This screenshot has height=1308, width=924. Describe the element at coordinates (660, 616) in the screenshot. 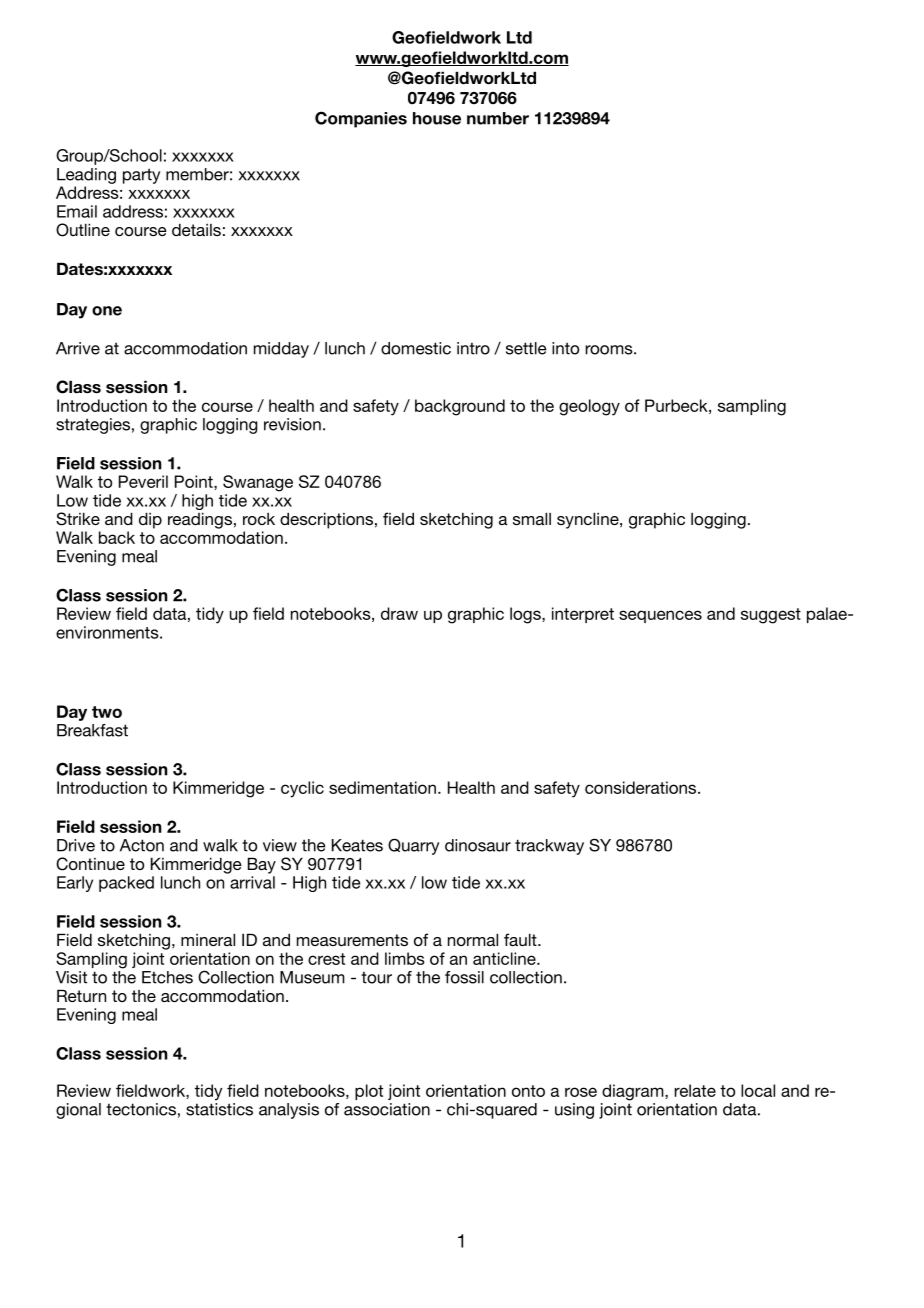

I see `sequences` at that location.
